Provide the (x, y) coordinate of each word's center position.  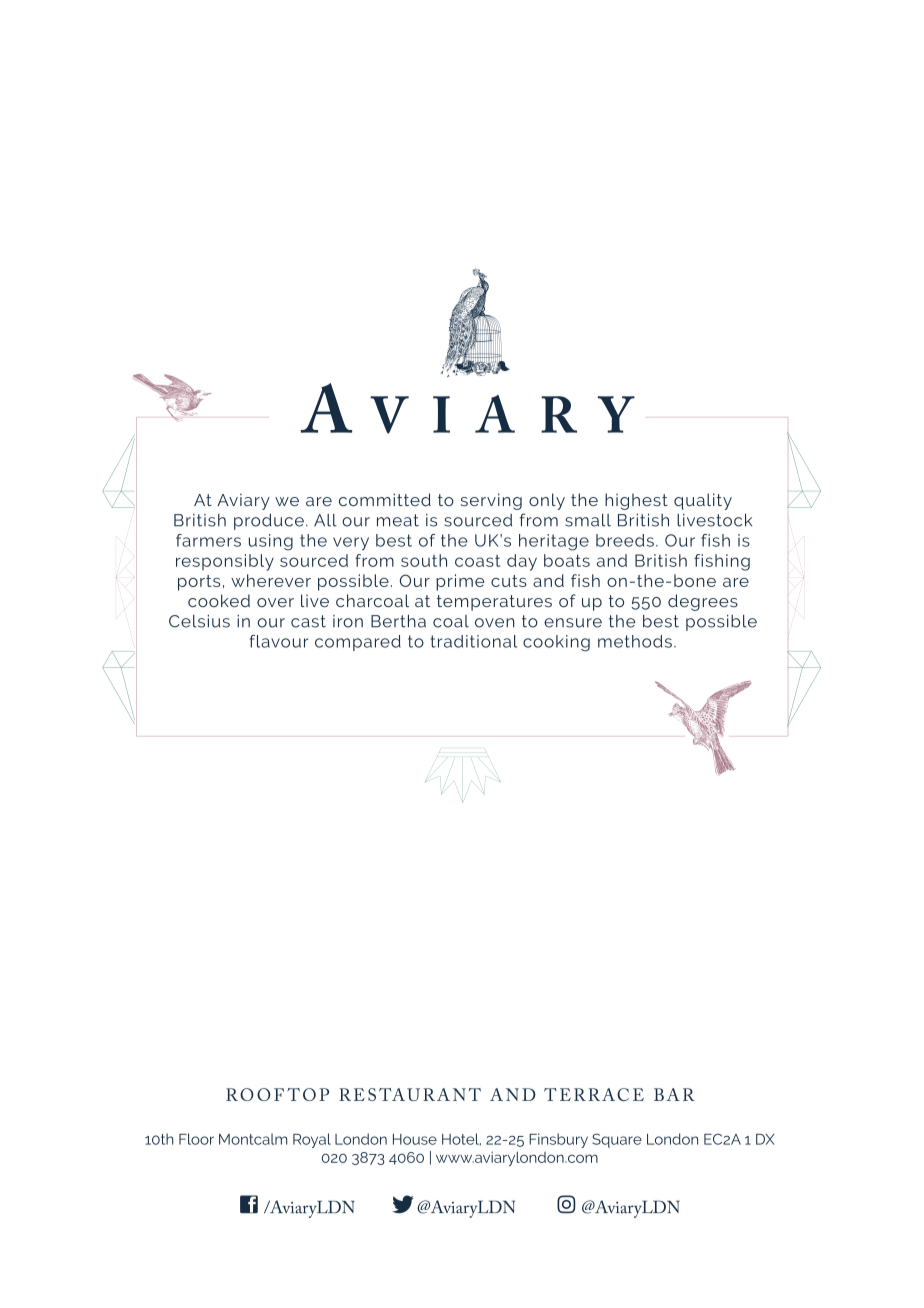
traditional (473, 641)
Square (617, 1140)
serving (491, 501)
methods (635, 641)
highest (636, 501)
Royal (312, 1140)
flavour (279, 641)
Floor (196, 1139)
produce (269, 522)
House (415, 1139)
